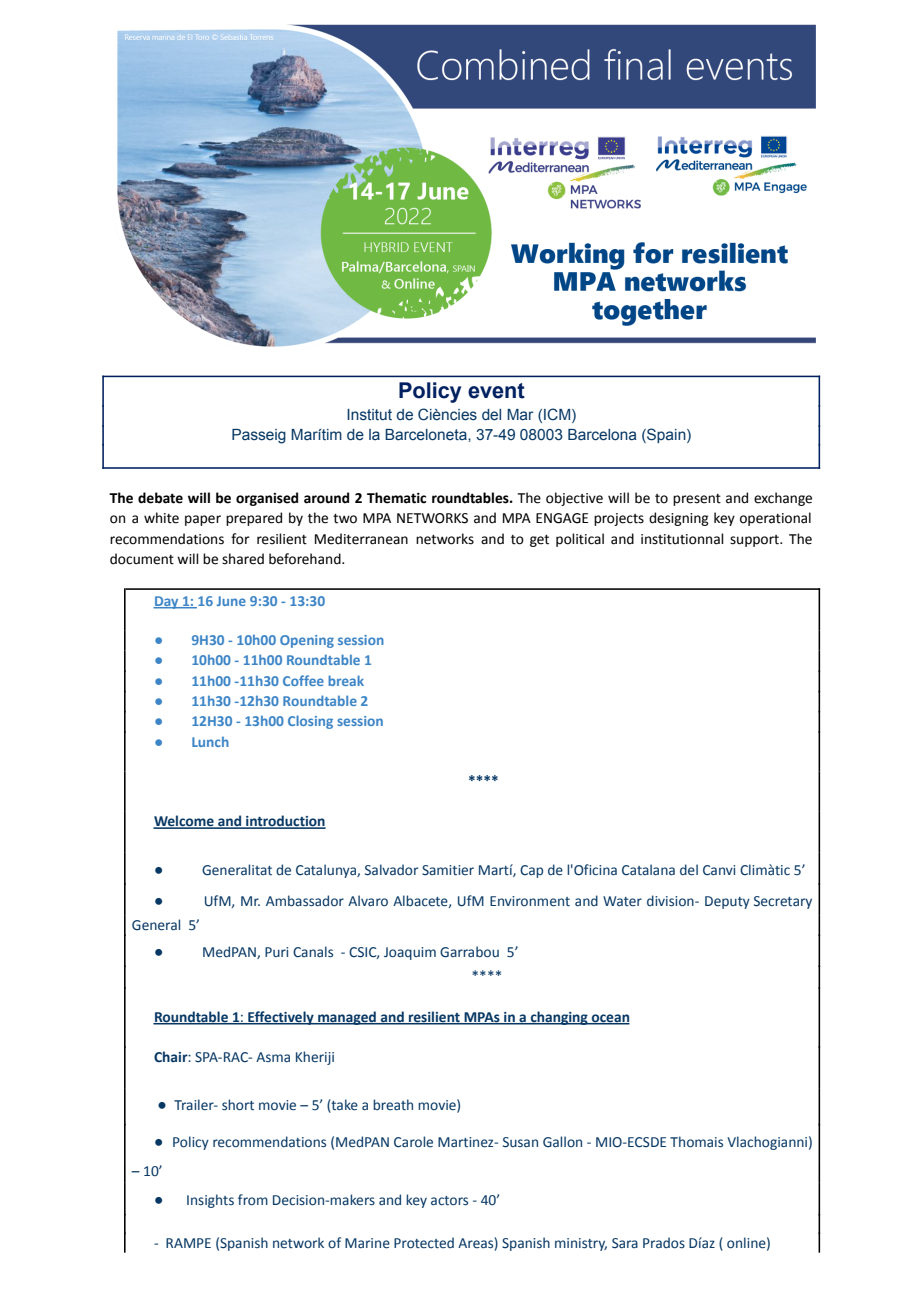 The width and height of the screenshot is (924, 1307). What do you see at coordinates (346, 680) in the screenshot?
I see `break` at bounding box center [346, 680].
